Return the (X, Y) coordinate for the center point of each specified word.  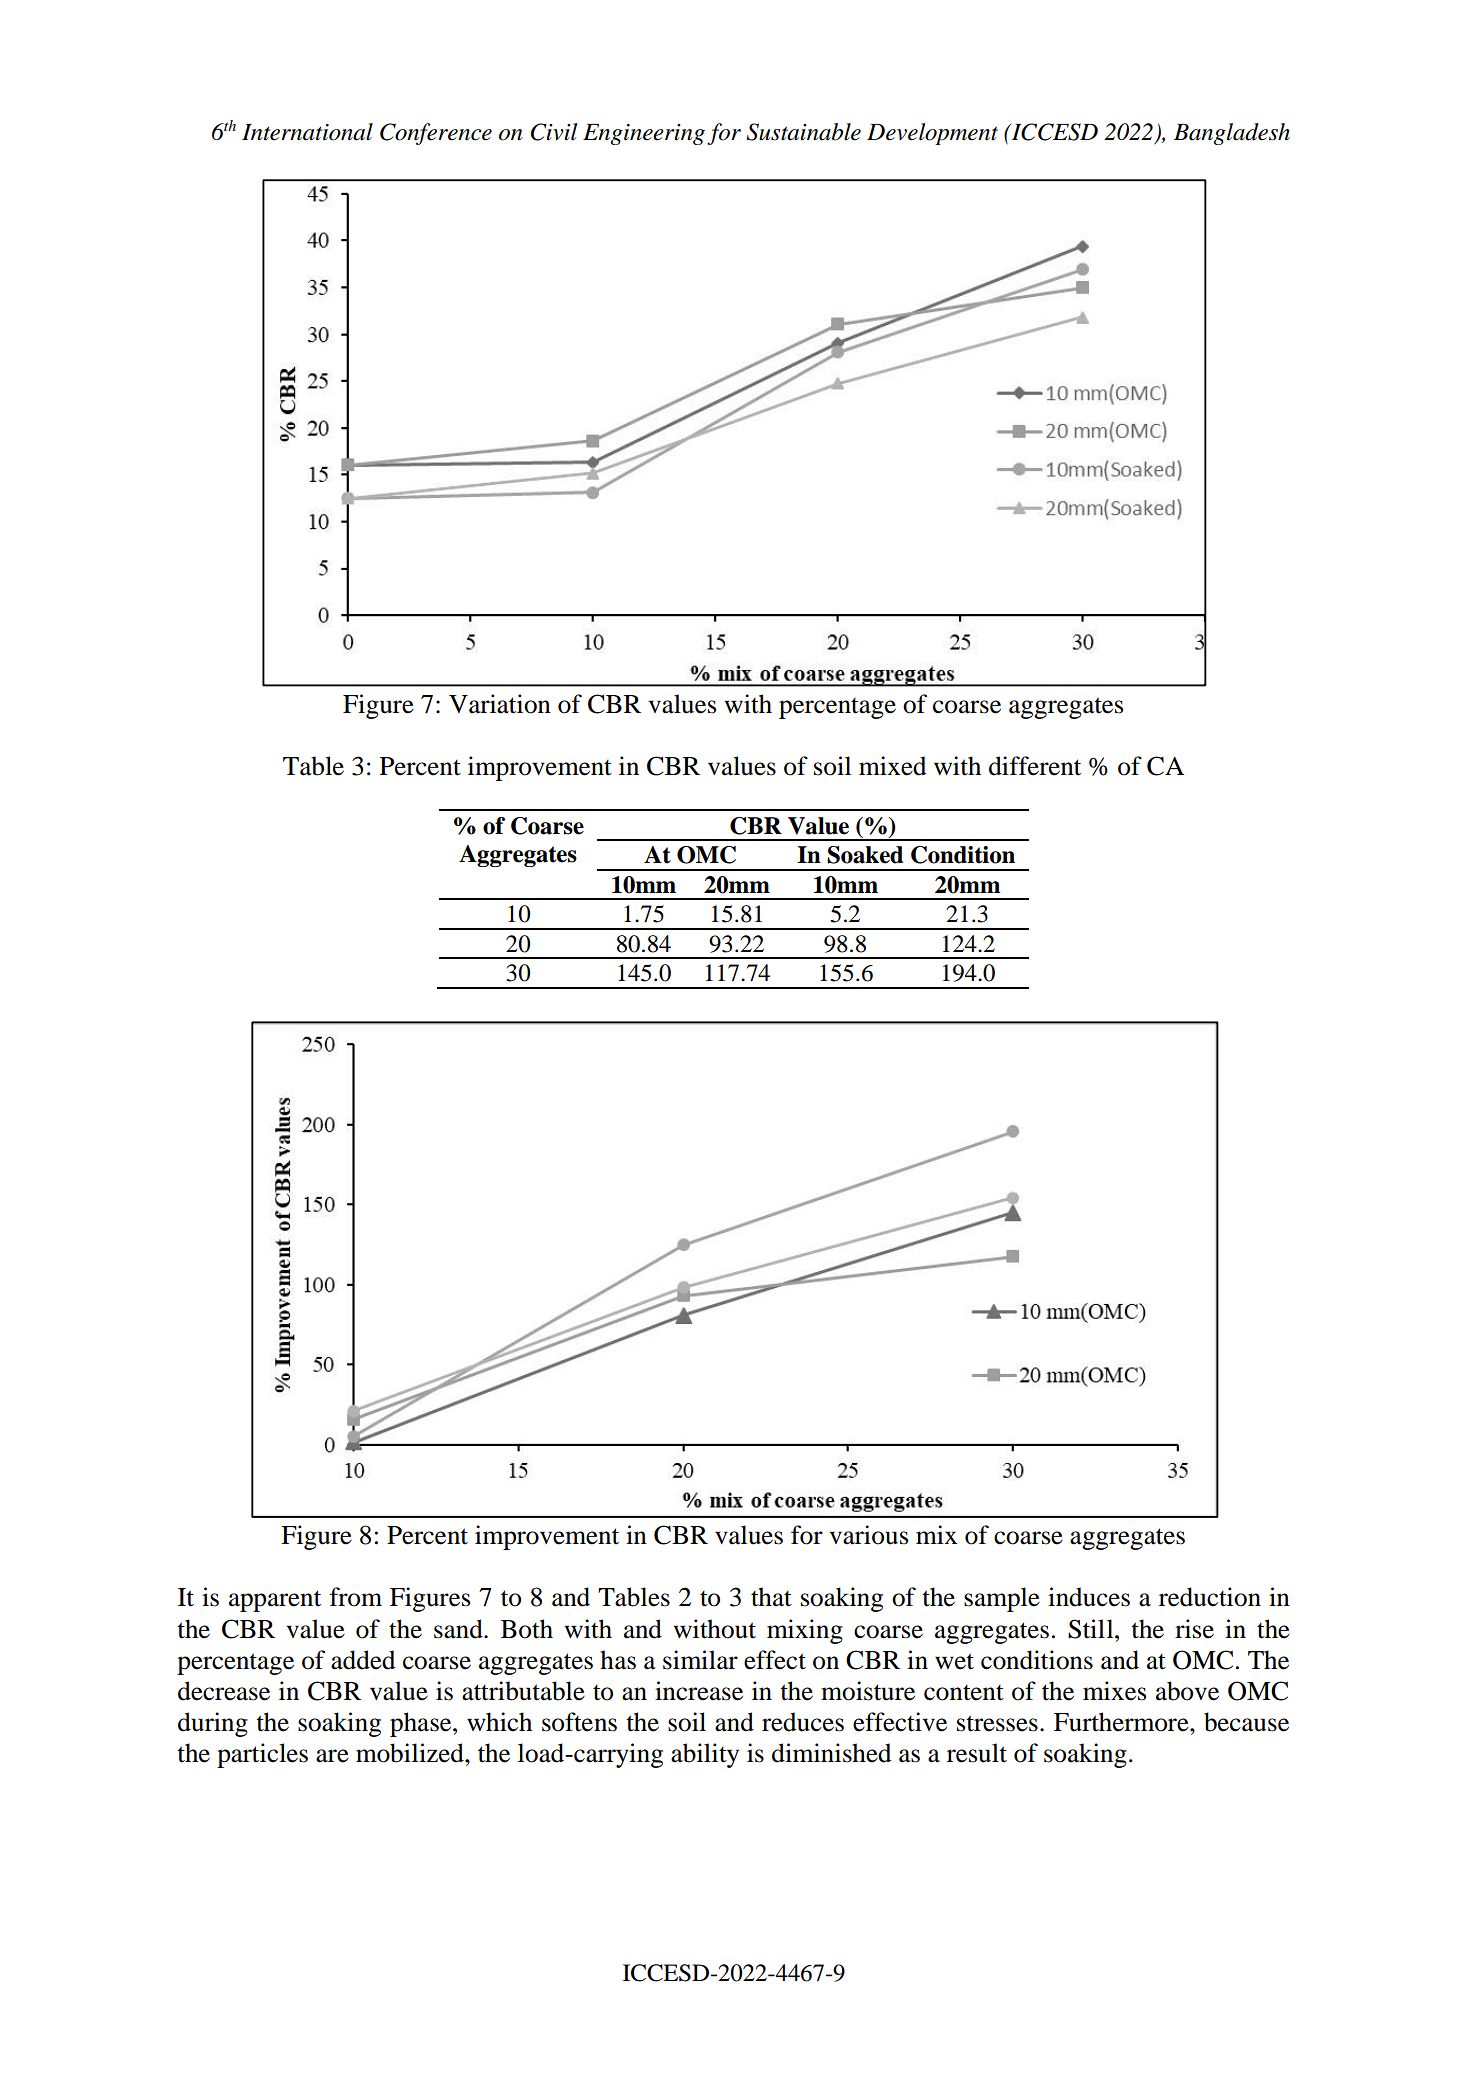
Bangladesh (1232, 134)
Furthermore (1122, 1722)
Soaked (865, 855)
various (868, 1535)
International (307, 132)
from (356, 1597)
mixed (892, 766)
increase (699, 1691)
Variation (500, 704)
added (363, 1660)
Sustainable (803, 132)
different (1035, 766)
